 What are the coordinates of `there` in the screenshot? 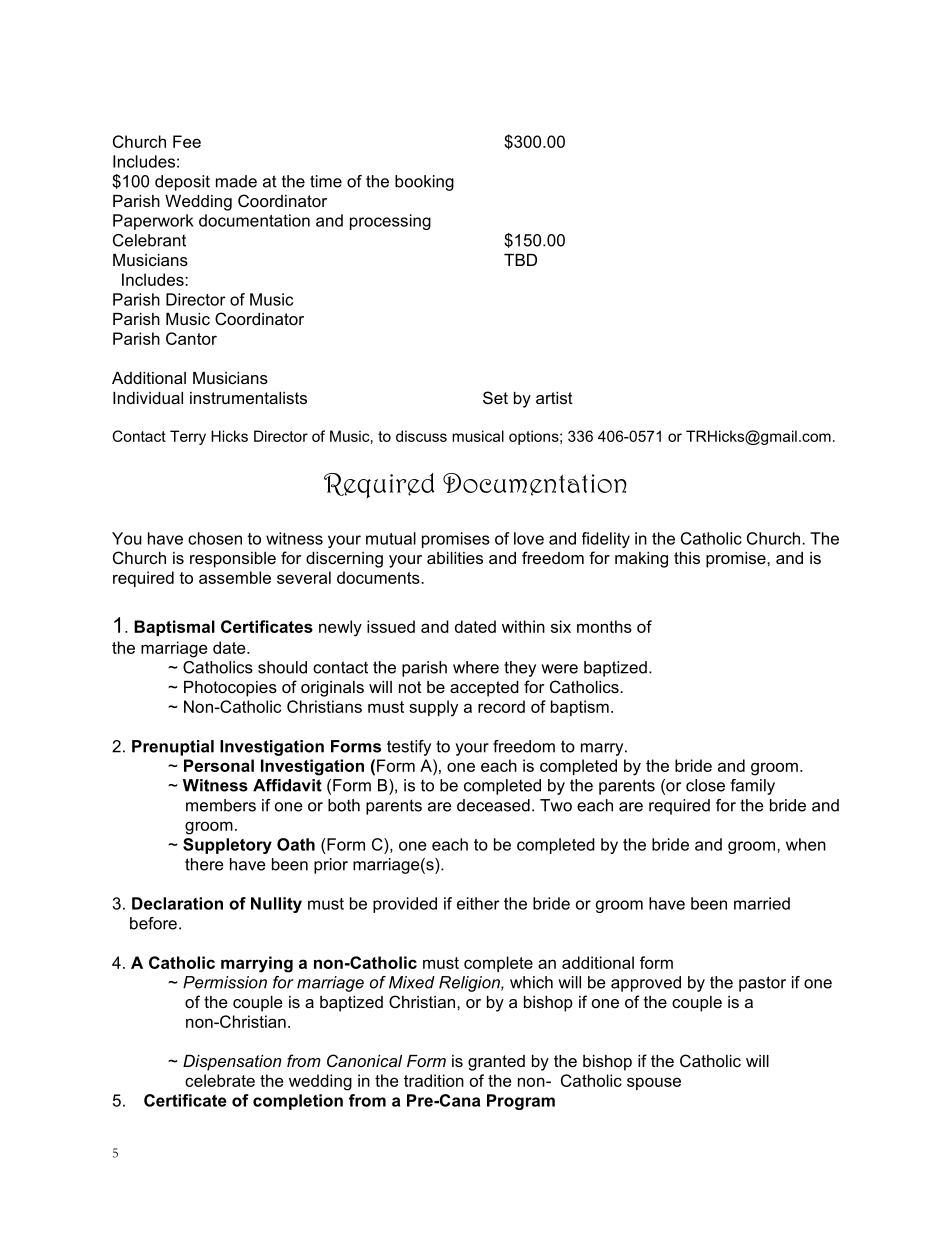 It's located at (204, 864).
